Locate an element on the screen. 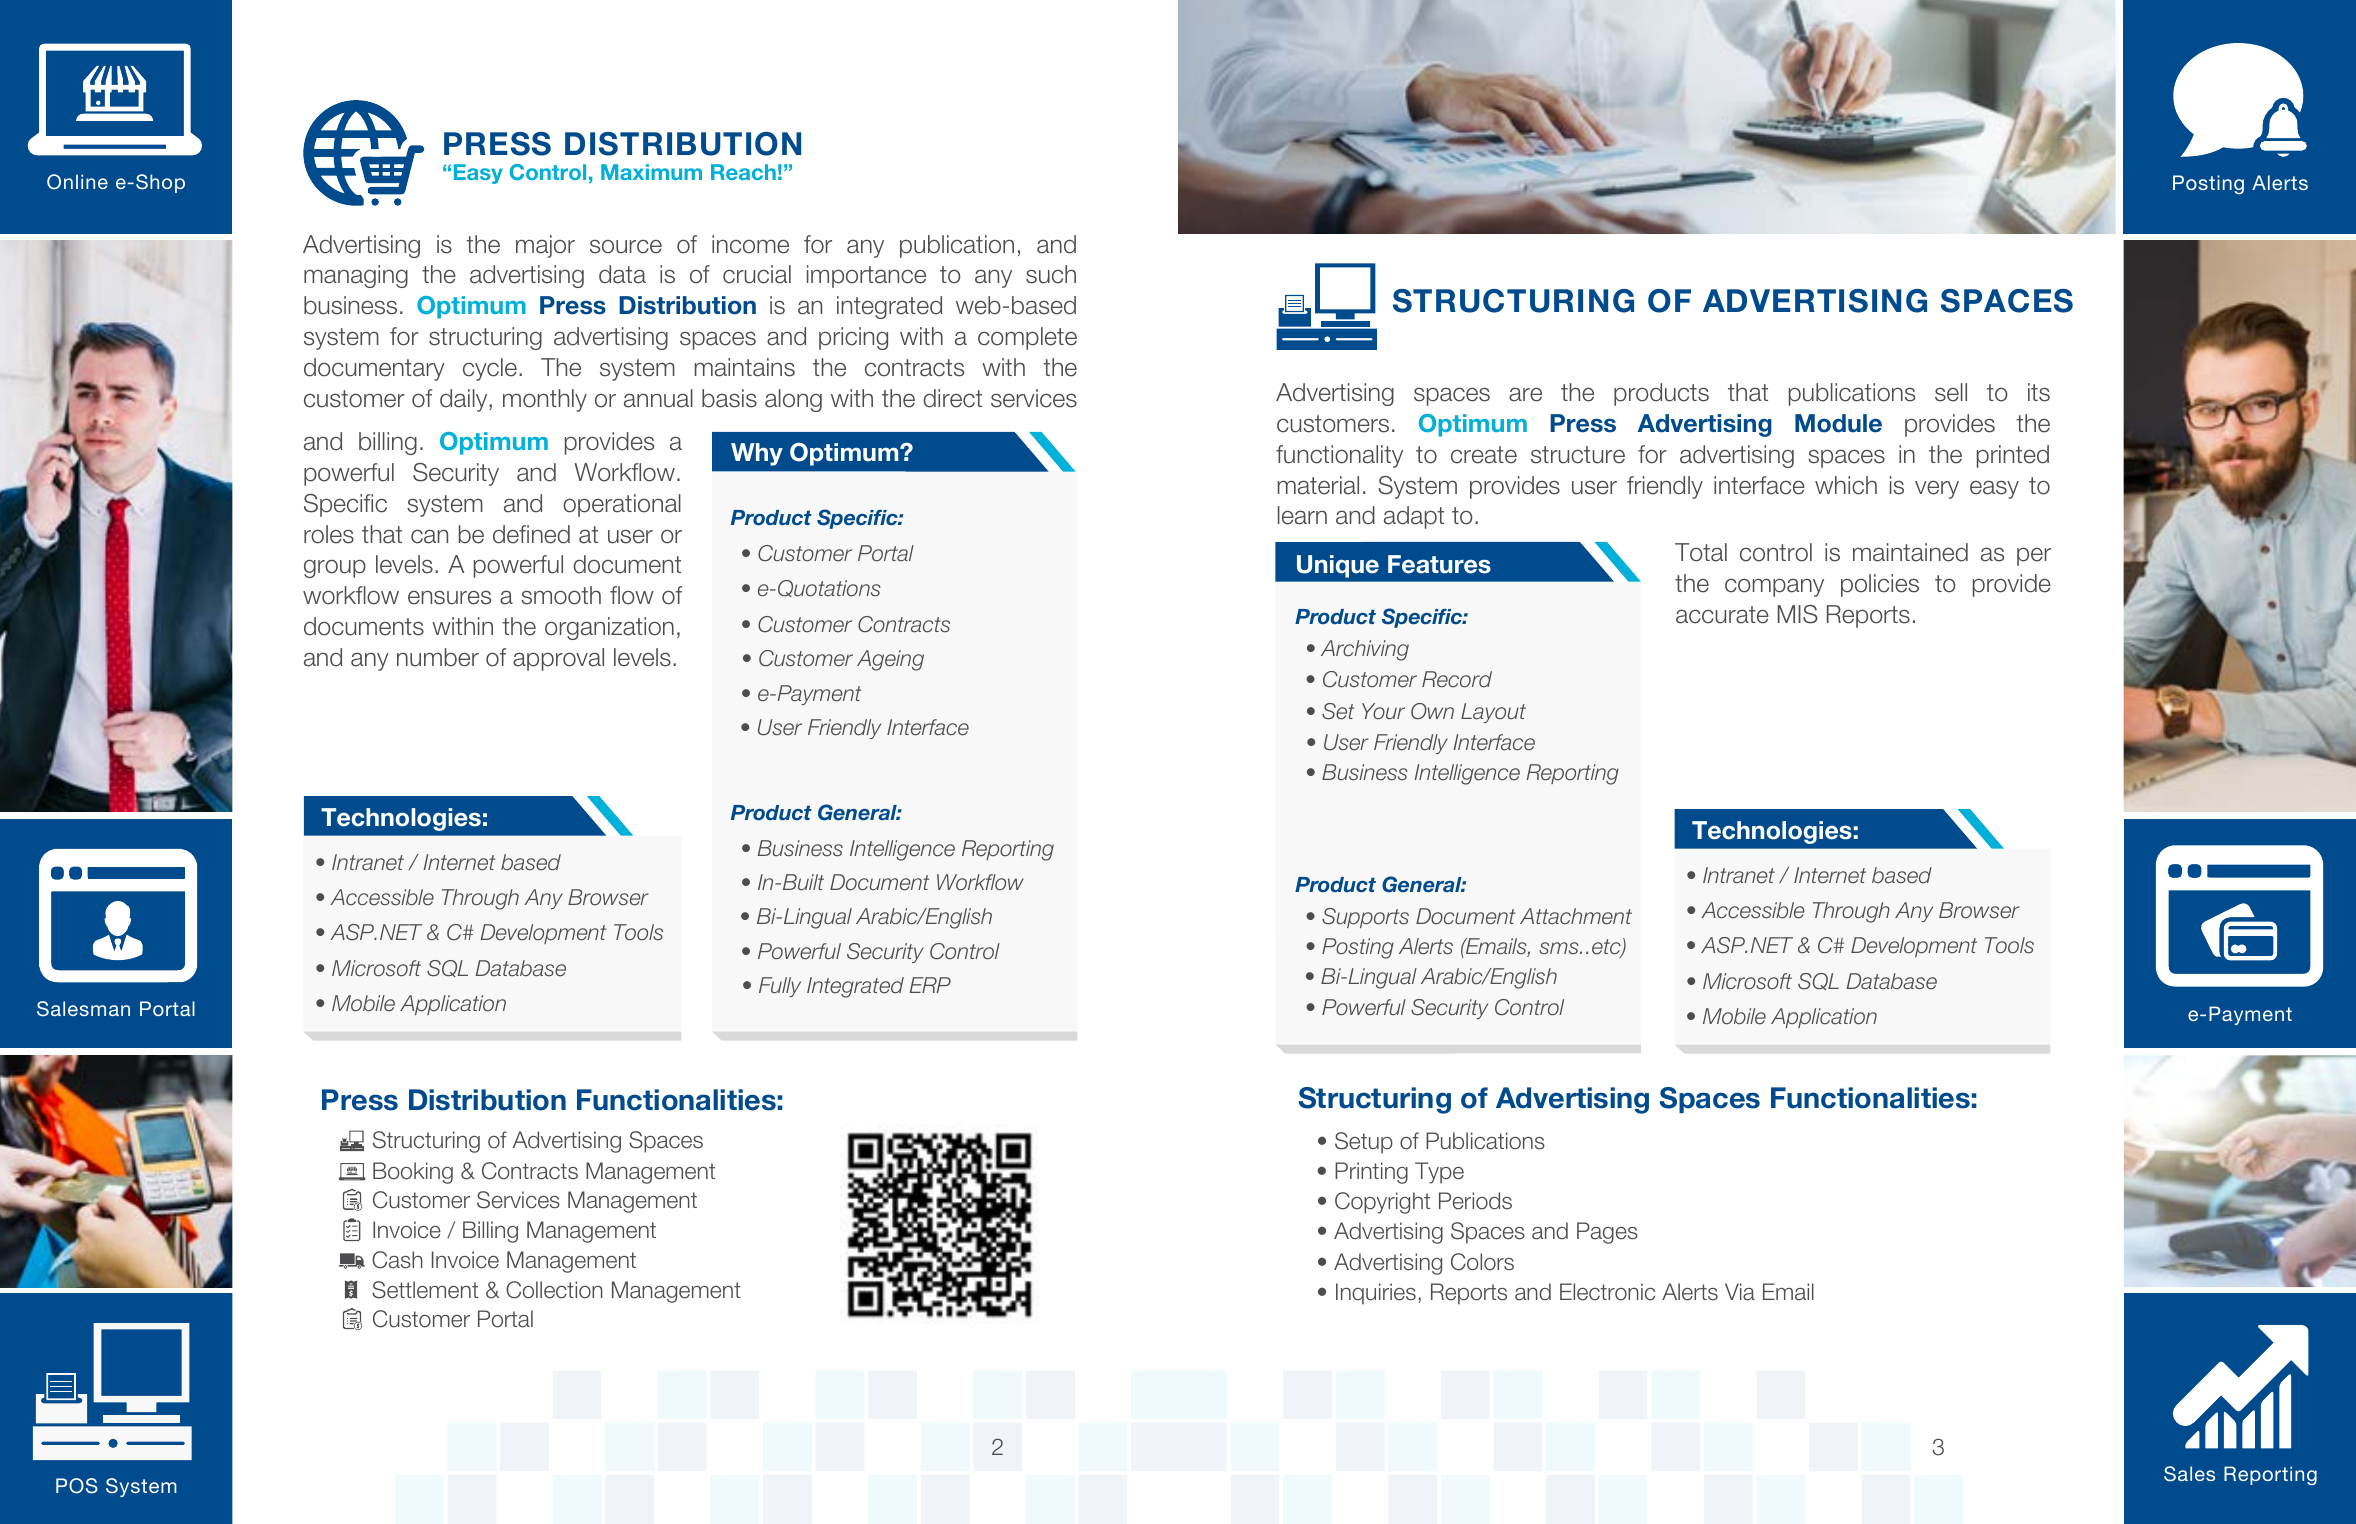 The width and height of the screenshot is (2356, 1524). sell is located at coordinates (1951, 392).
